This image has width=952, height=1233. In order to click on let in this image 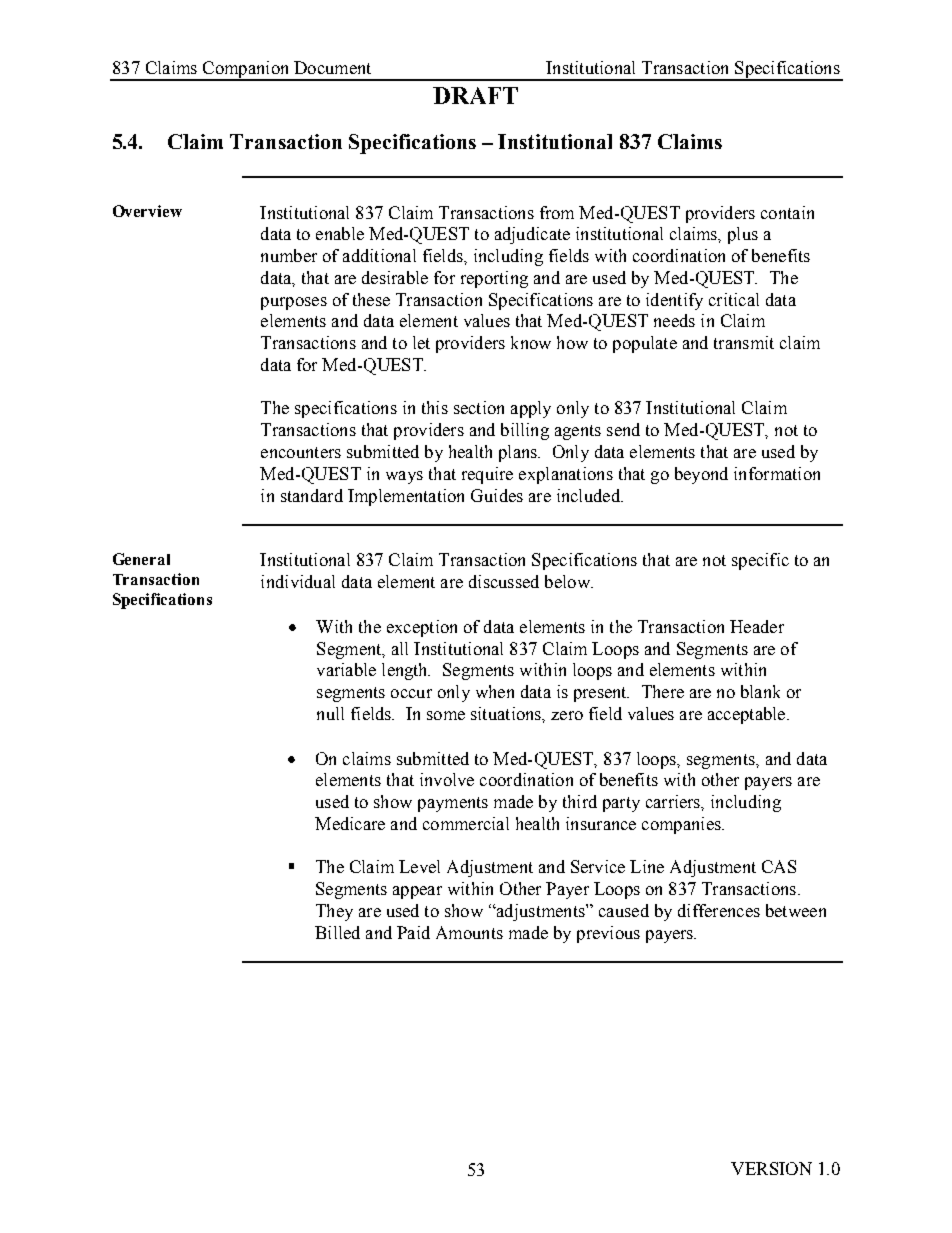, I will do `click(421, 342)`.
